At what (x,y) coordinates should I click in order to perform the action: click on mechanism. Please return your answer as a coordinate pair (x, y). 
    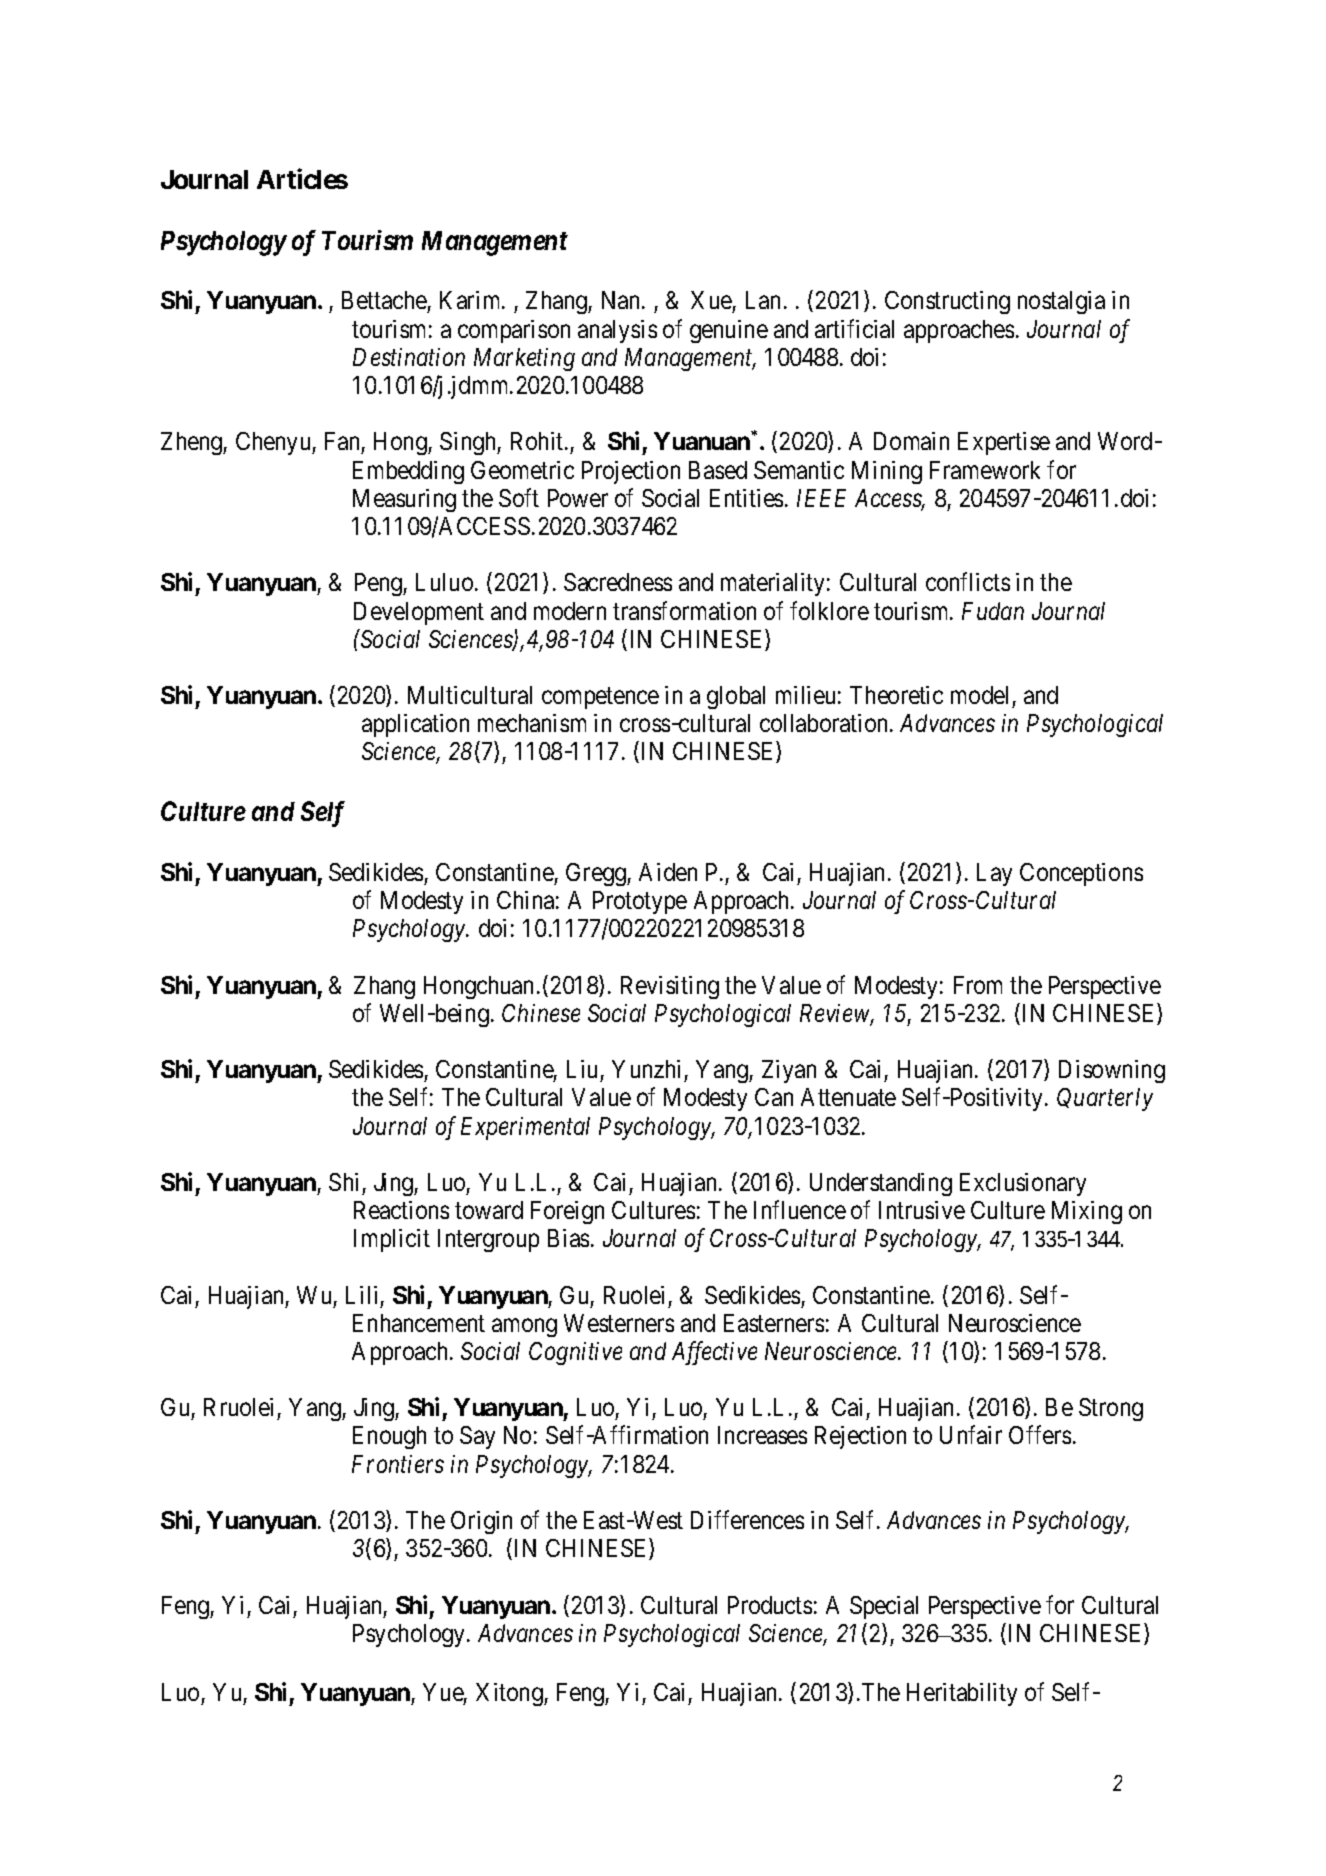
    Looking at the image, I should click on (532, 723).
